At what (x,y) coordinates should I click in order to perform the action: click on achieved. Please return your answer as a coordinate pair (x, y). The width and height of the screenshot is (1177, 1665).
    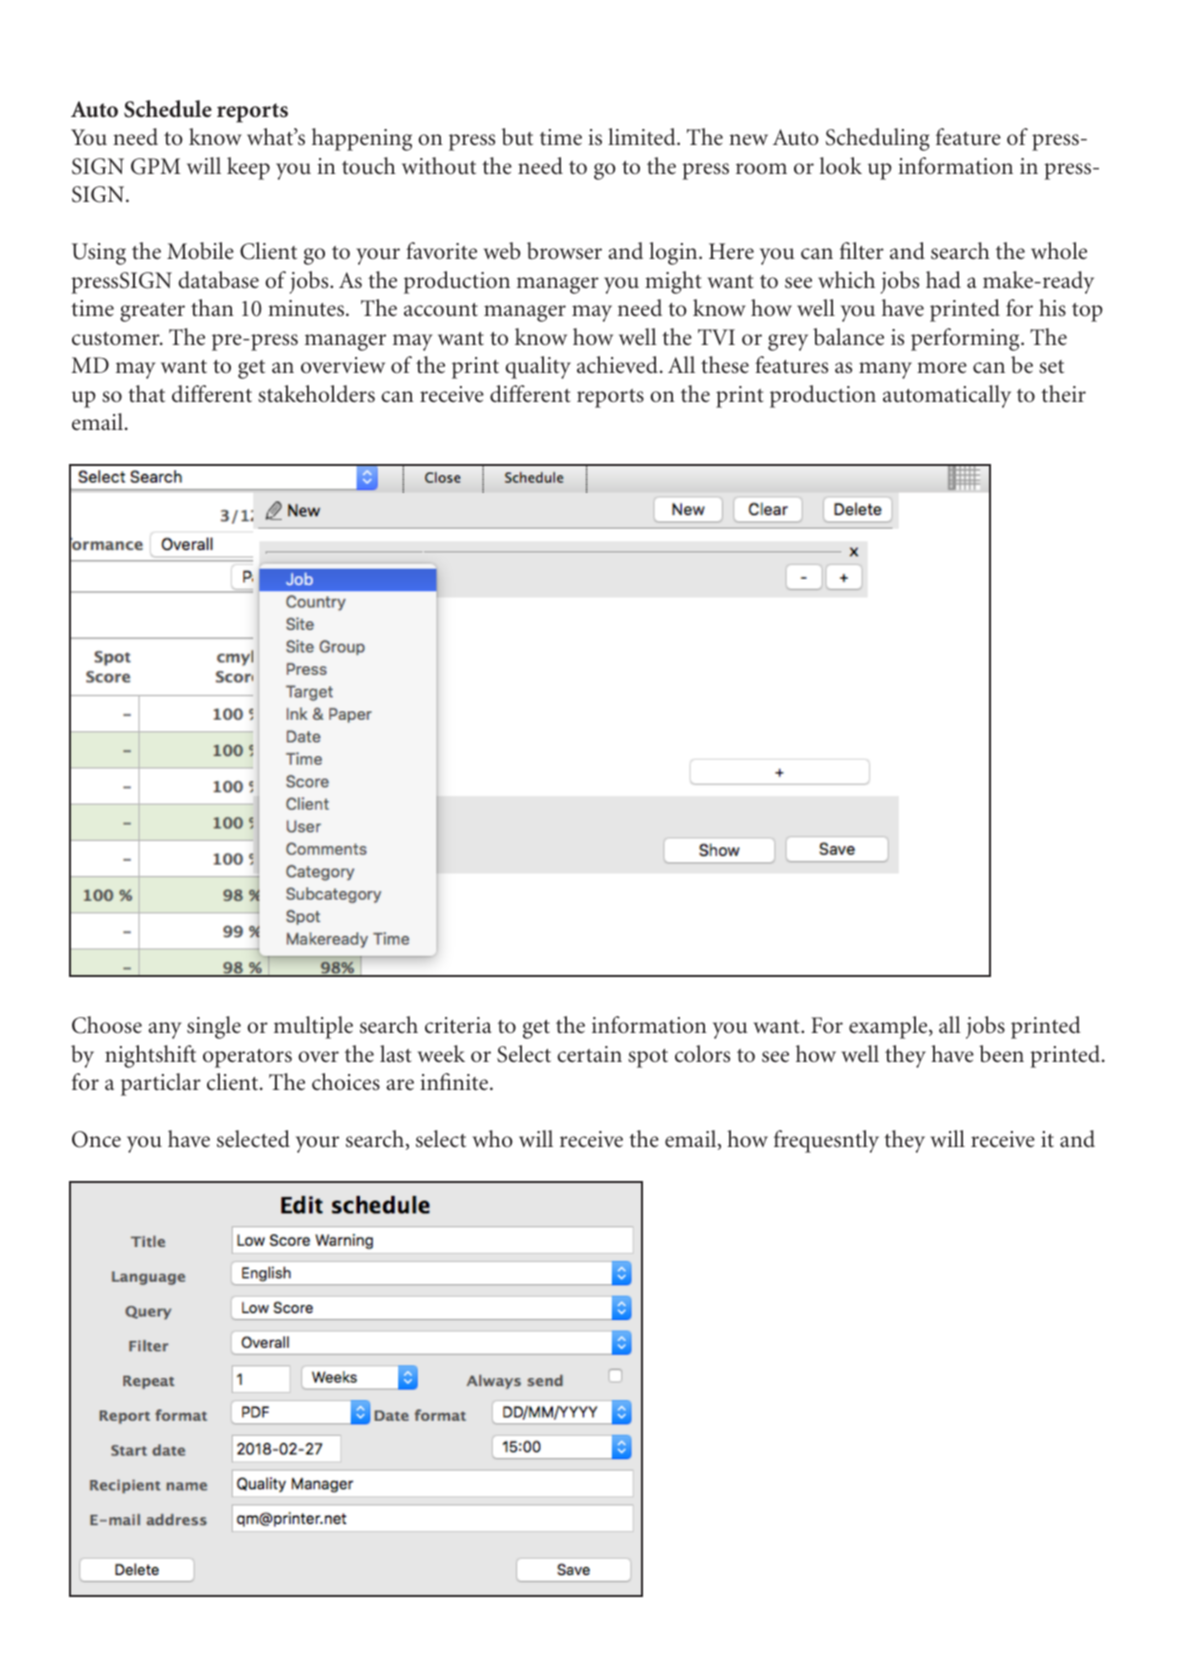
    Looking at the image, I should click on (617, 365).
